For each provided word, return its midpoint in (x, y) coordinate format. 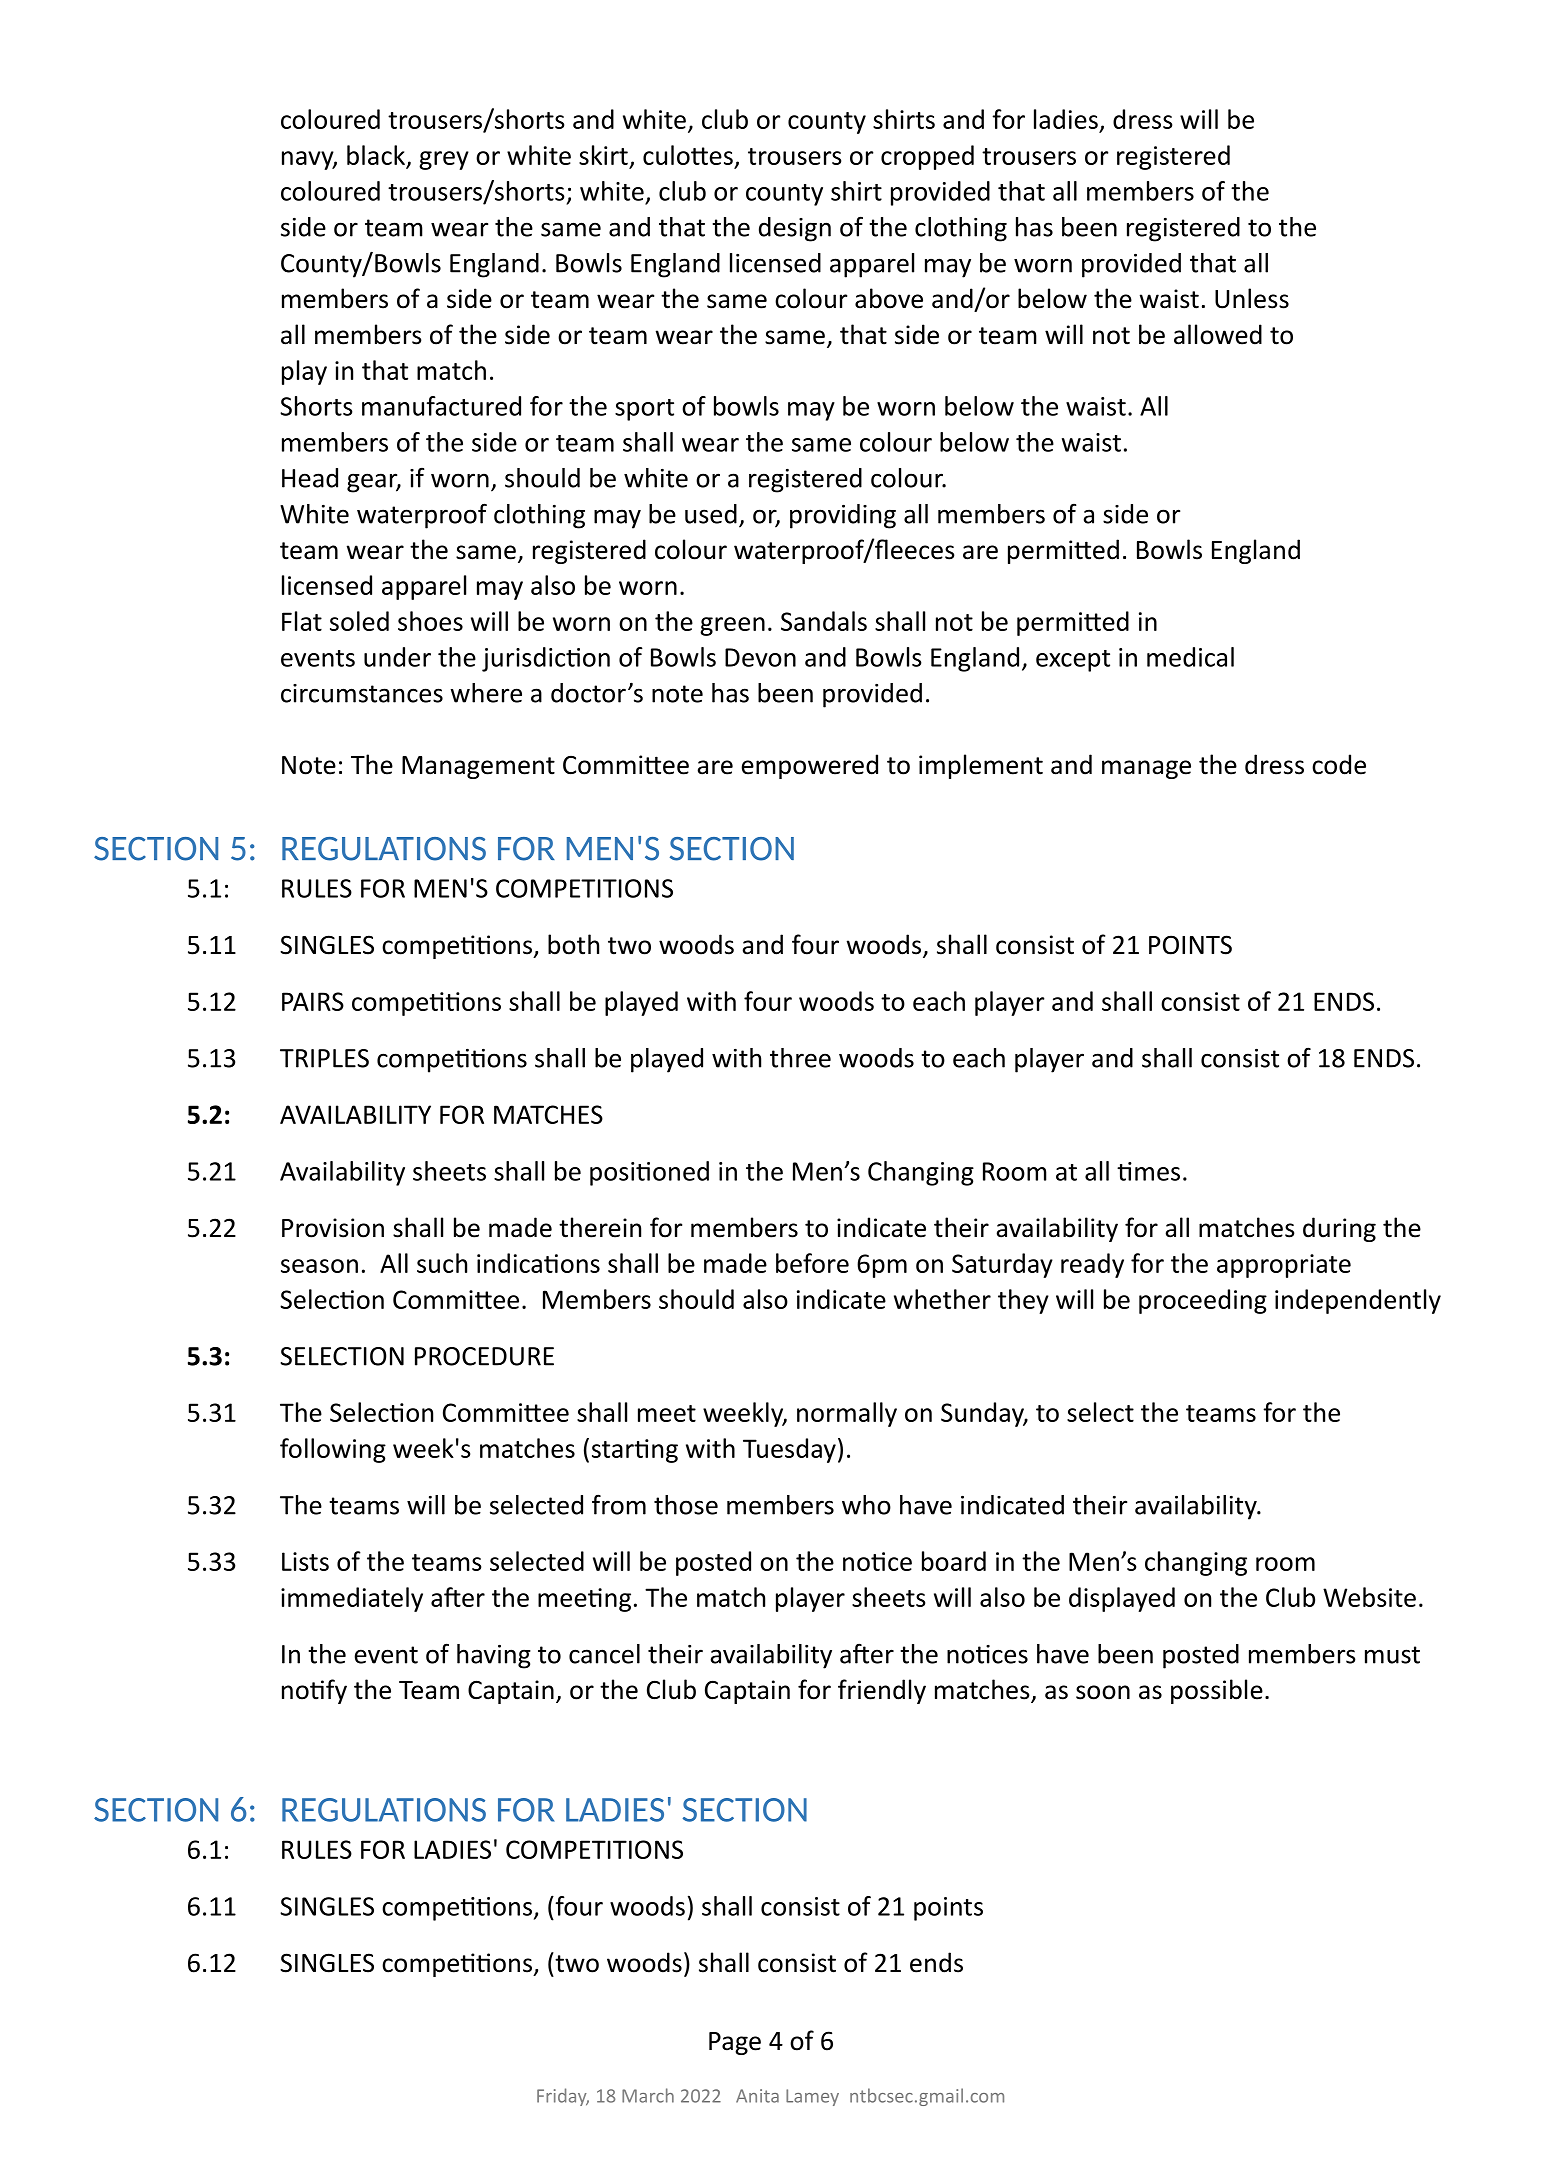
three (800, 1058)
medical (1190, 657)
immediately (352, 1599)
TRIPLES (324, 1058)
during (1339, 1229)
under (397, 657)
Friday (563, 2097)
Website (1369, 1597)
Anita (757, 2096)
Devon (760, 657)
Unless (1252, 298)
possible (1217, 1691)
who (866, 1505)
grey (444, 160)
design (795, 229)
